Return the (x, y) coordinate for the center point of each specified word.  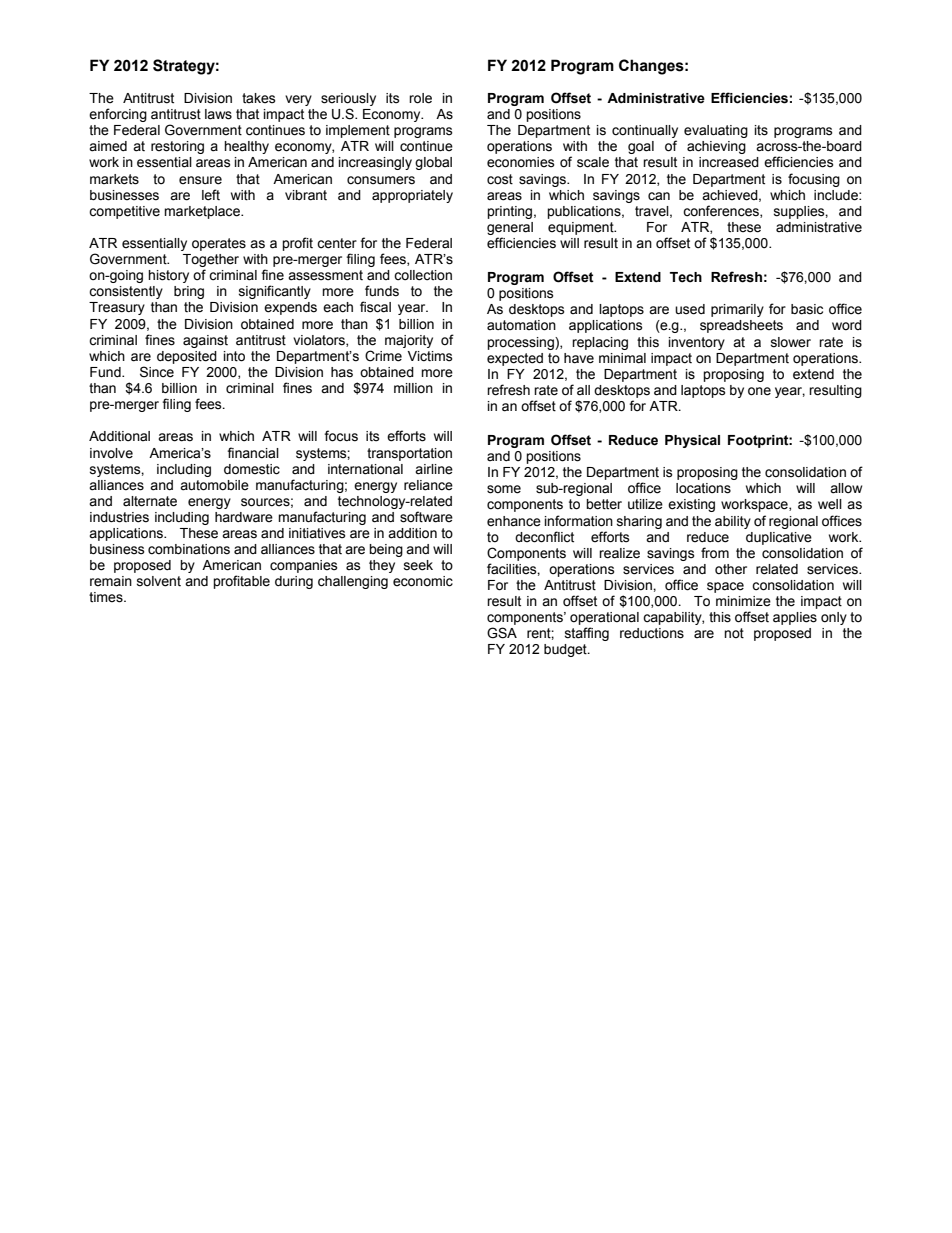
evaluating (716, 131)
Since (157, 372)
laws (218, 114)
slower (791, 342)
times (107, 597)
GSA (502, 633)
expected (515, 359)
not (734, 633)
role (420, 98)
